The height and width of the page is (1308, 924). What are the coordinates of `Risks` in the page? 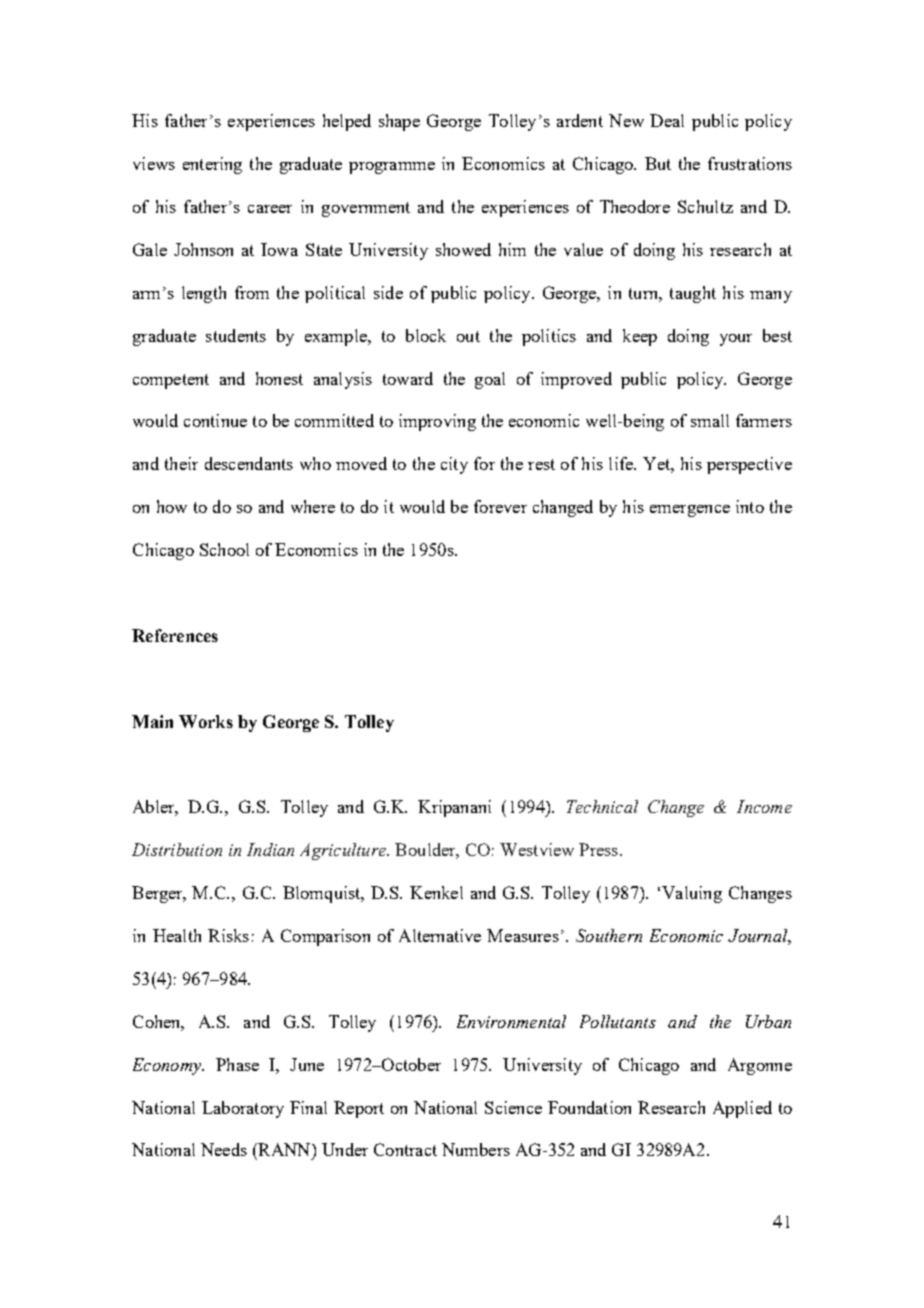 It's located at (228, 935).
